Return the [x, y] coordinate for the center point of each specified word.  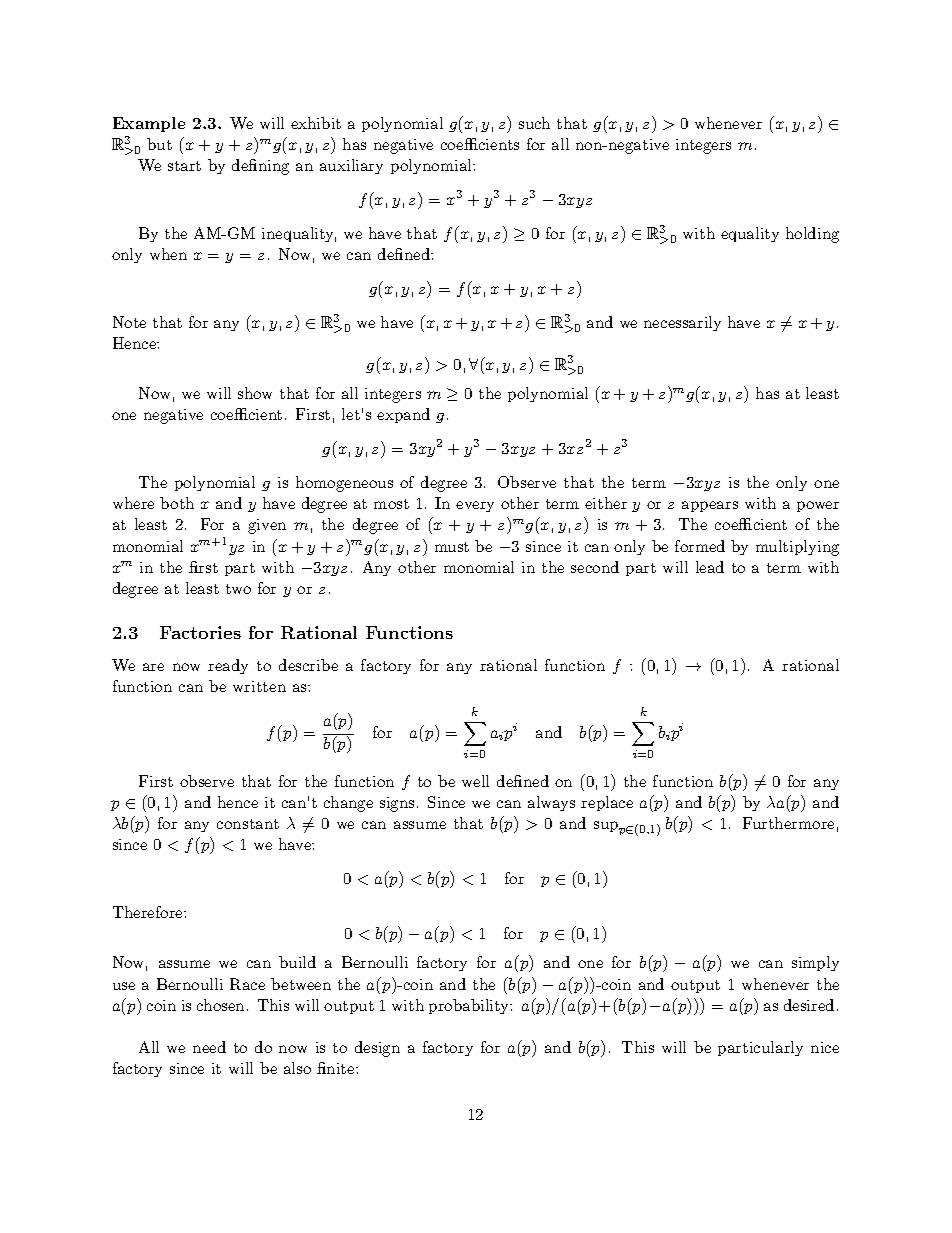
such [534, 123]
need [209, 1047]
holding [812, 235]
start [184, 166]
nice [825, 1047]
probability [470, 1006]
